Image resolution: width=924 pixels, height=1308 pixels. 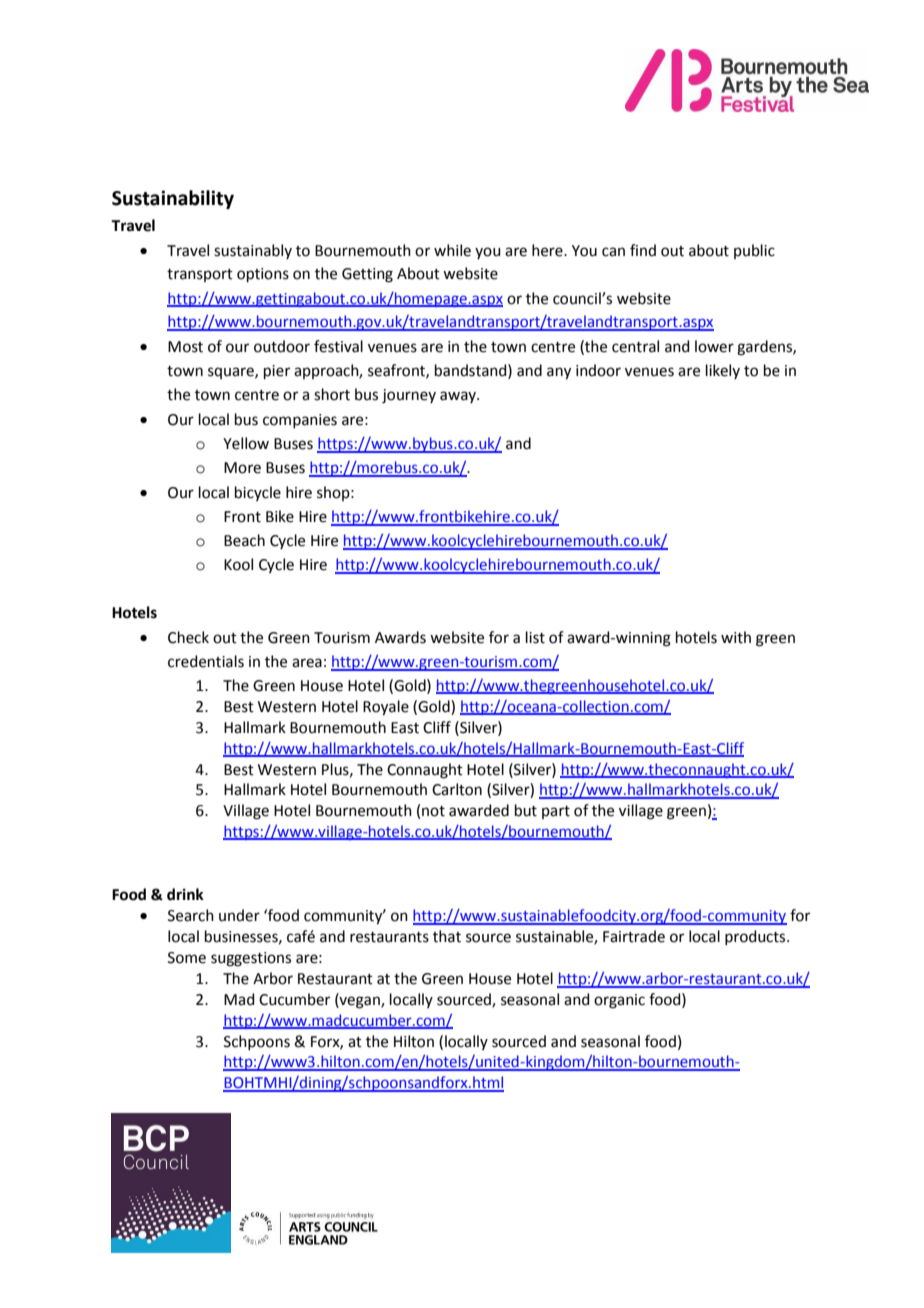 I want to click on with, so click(x=736, y=637).
